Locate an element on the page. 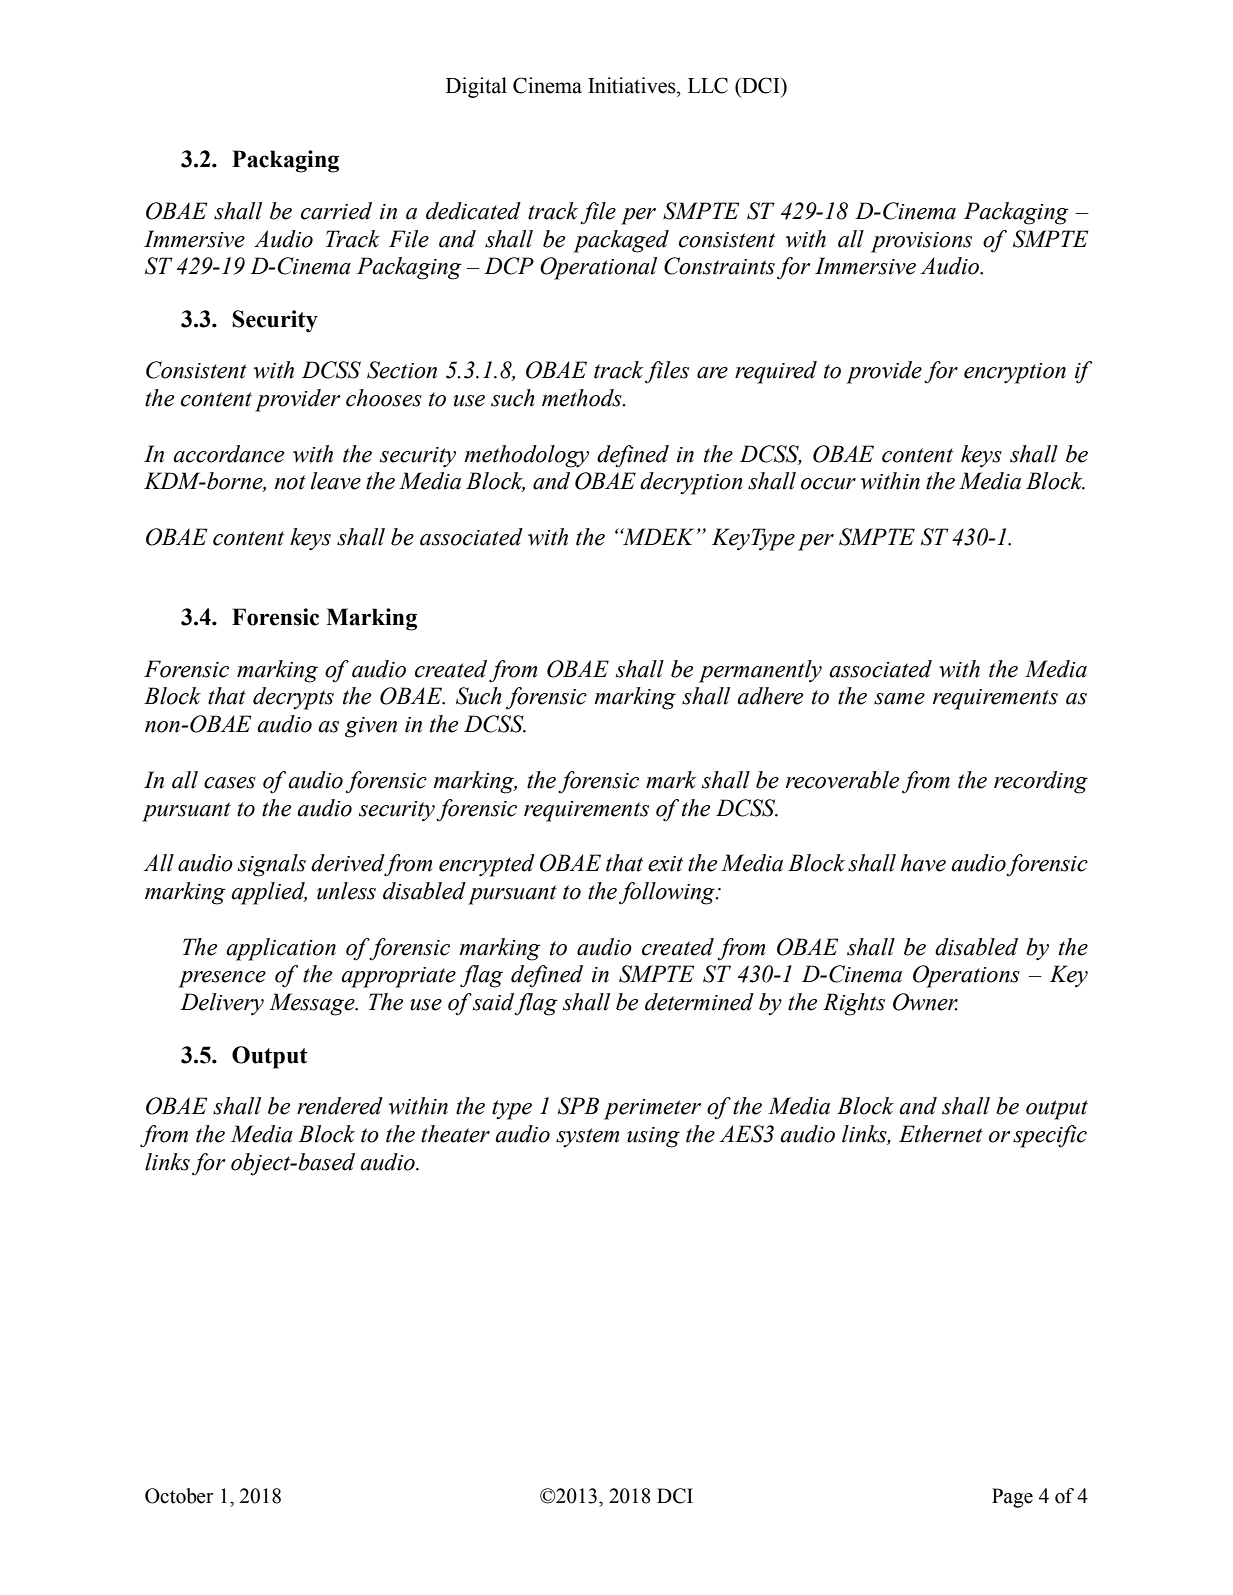  system is located at coordinates (587, 1138).
